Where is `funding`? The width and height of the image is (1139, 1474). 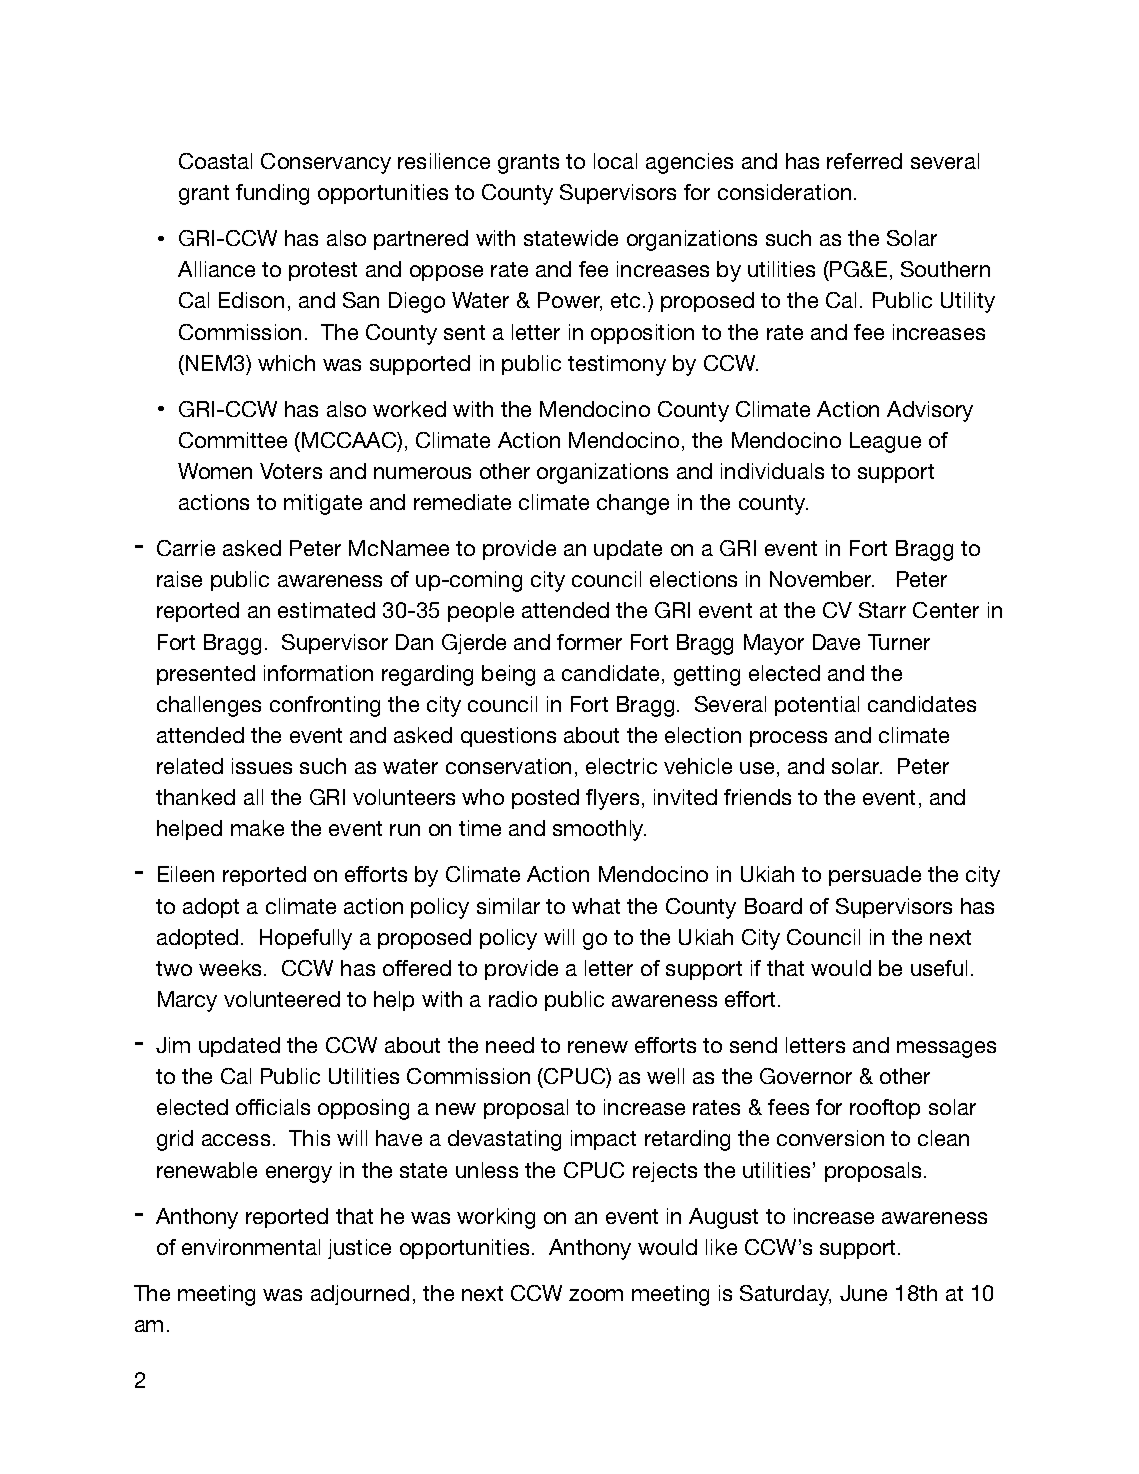 funding is located at coordinates (272, 194).
